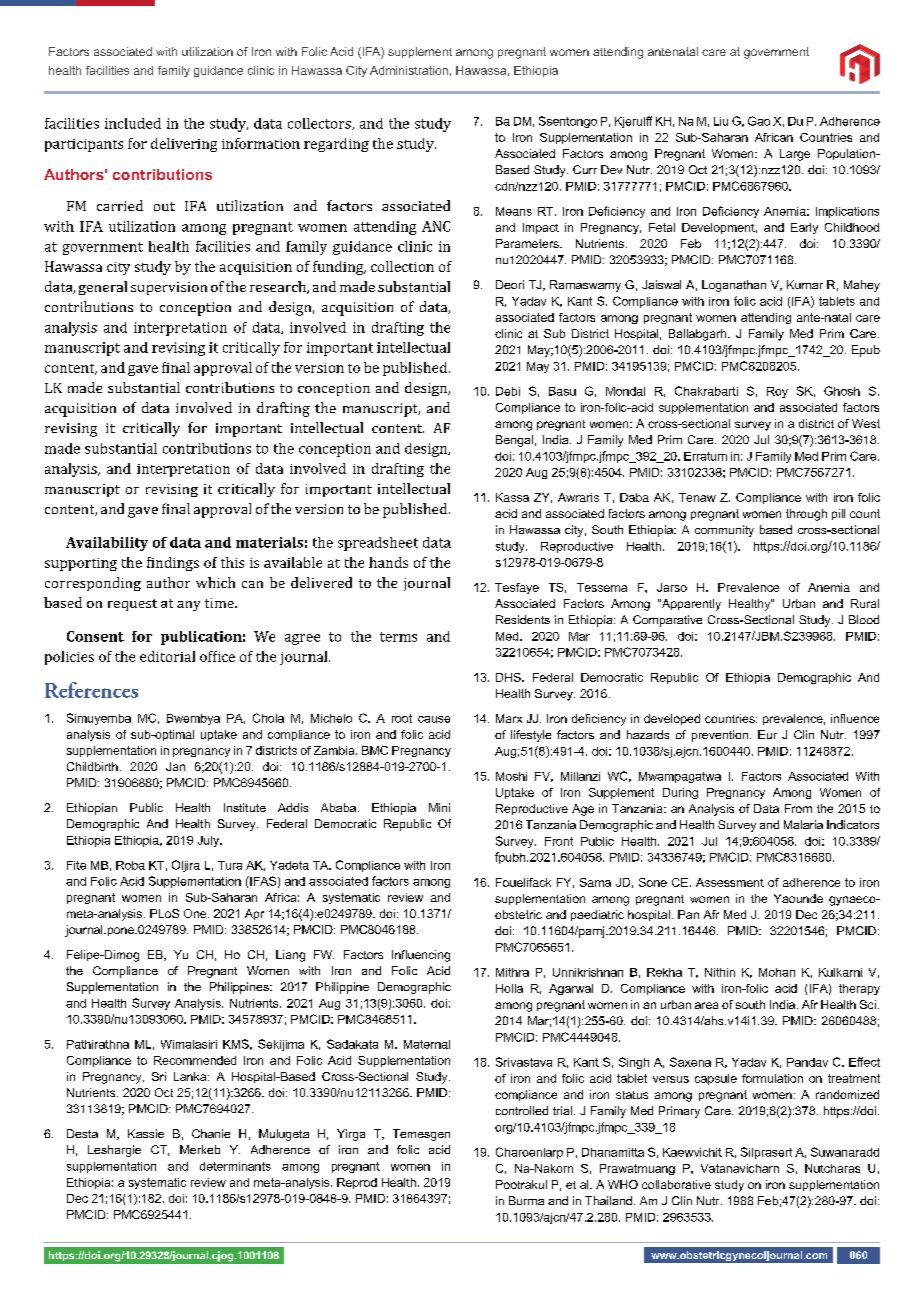 The height and width of the screenshot is (1308, 924). Describe the element at coordinates (526, 1200) in the screenshot. I see `Burma` at that location.
